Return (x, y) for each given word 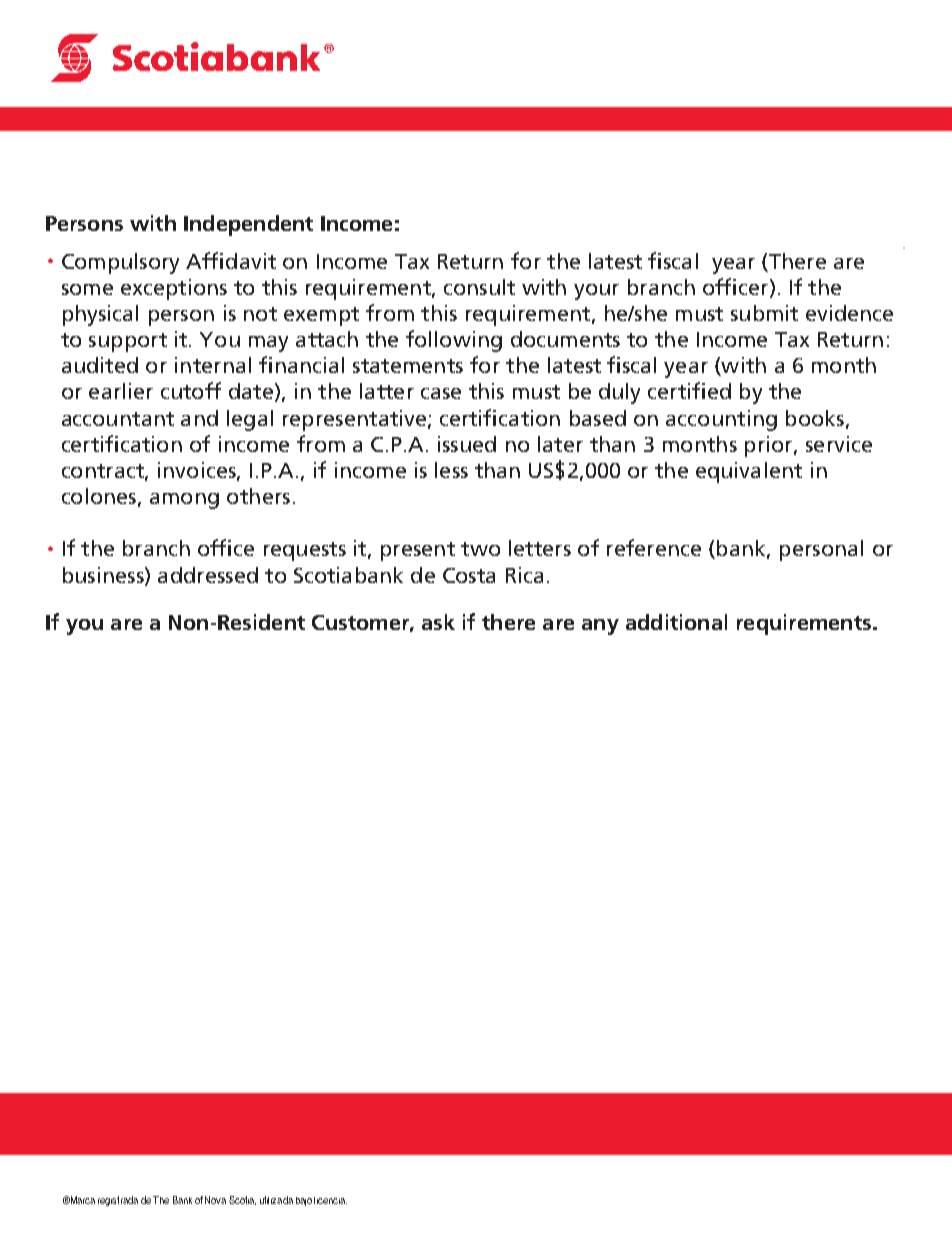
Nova (215, 1200)
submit (764, 313)
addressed (208, 575)
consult (479, 287)
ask (438, 622)
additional (676, 622)
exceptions (174, 289)
